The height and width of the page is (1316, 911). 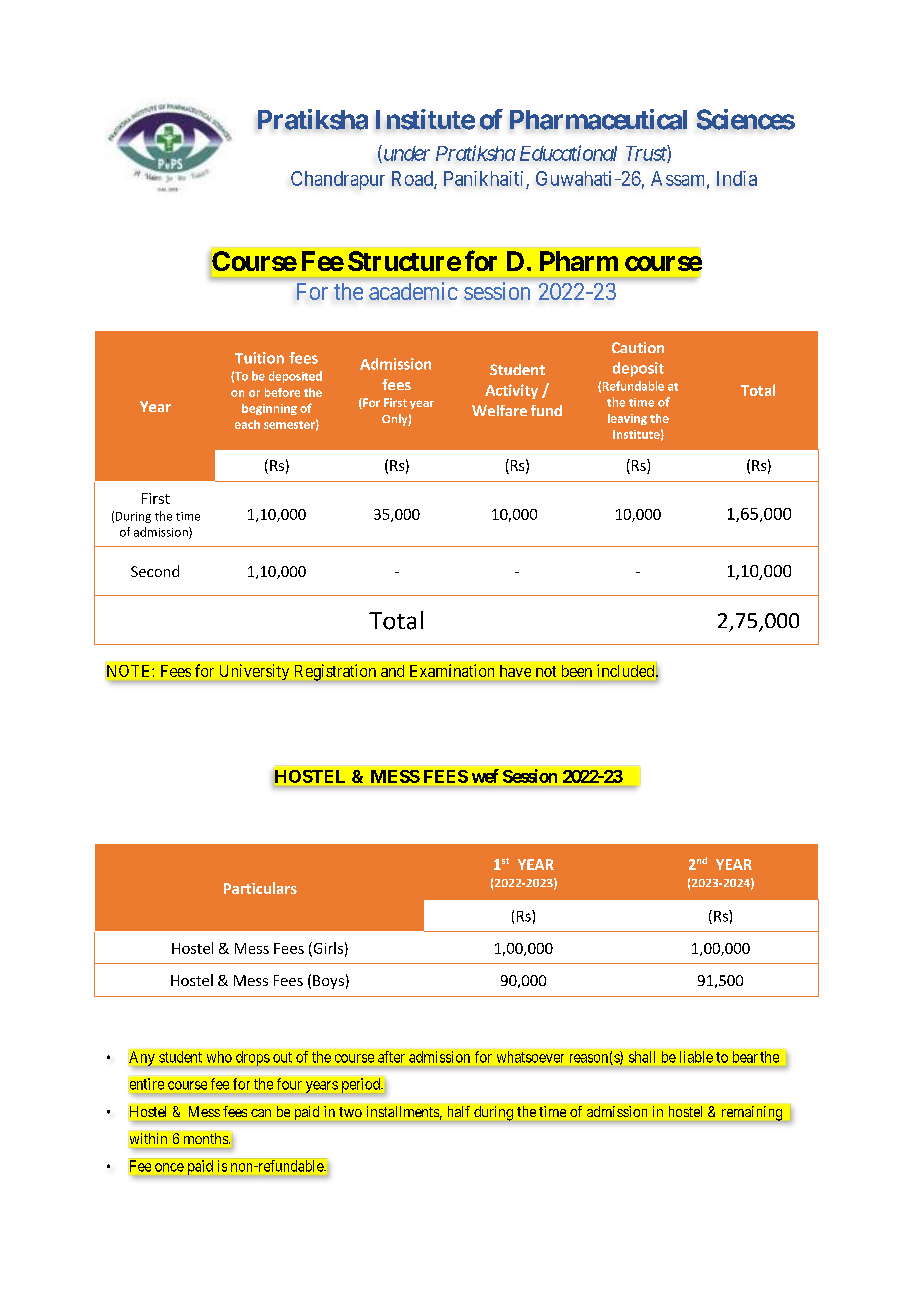 What do you see at coordinates (405, 154) in the page?
I see `under` at bounding box center [405, 154].
